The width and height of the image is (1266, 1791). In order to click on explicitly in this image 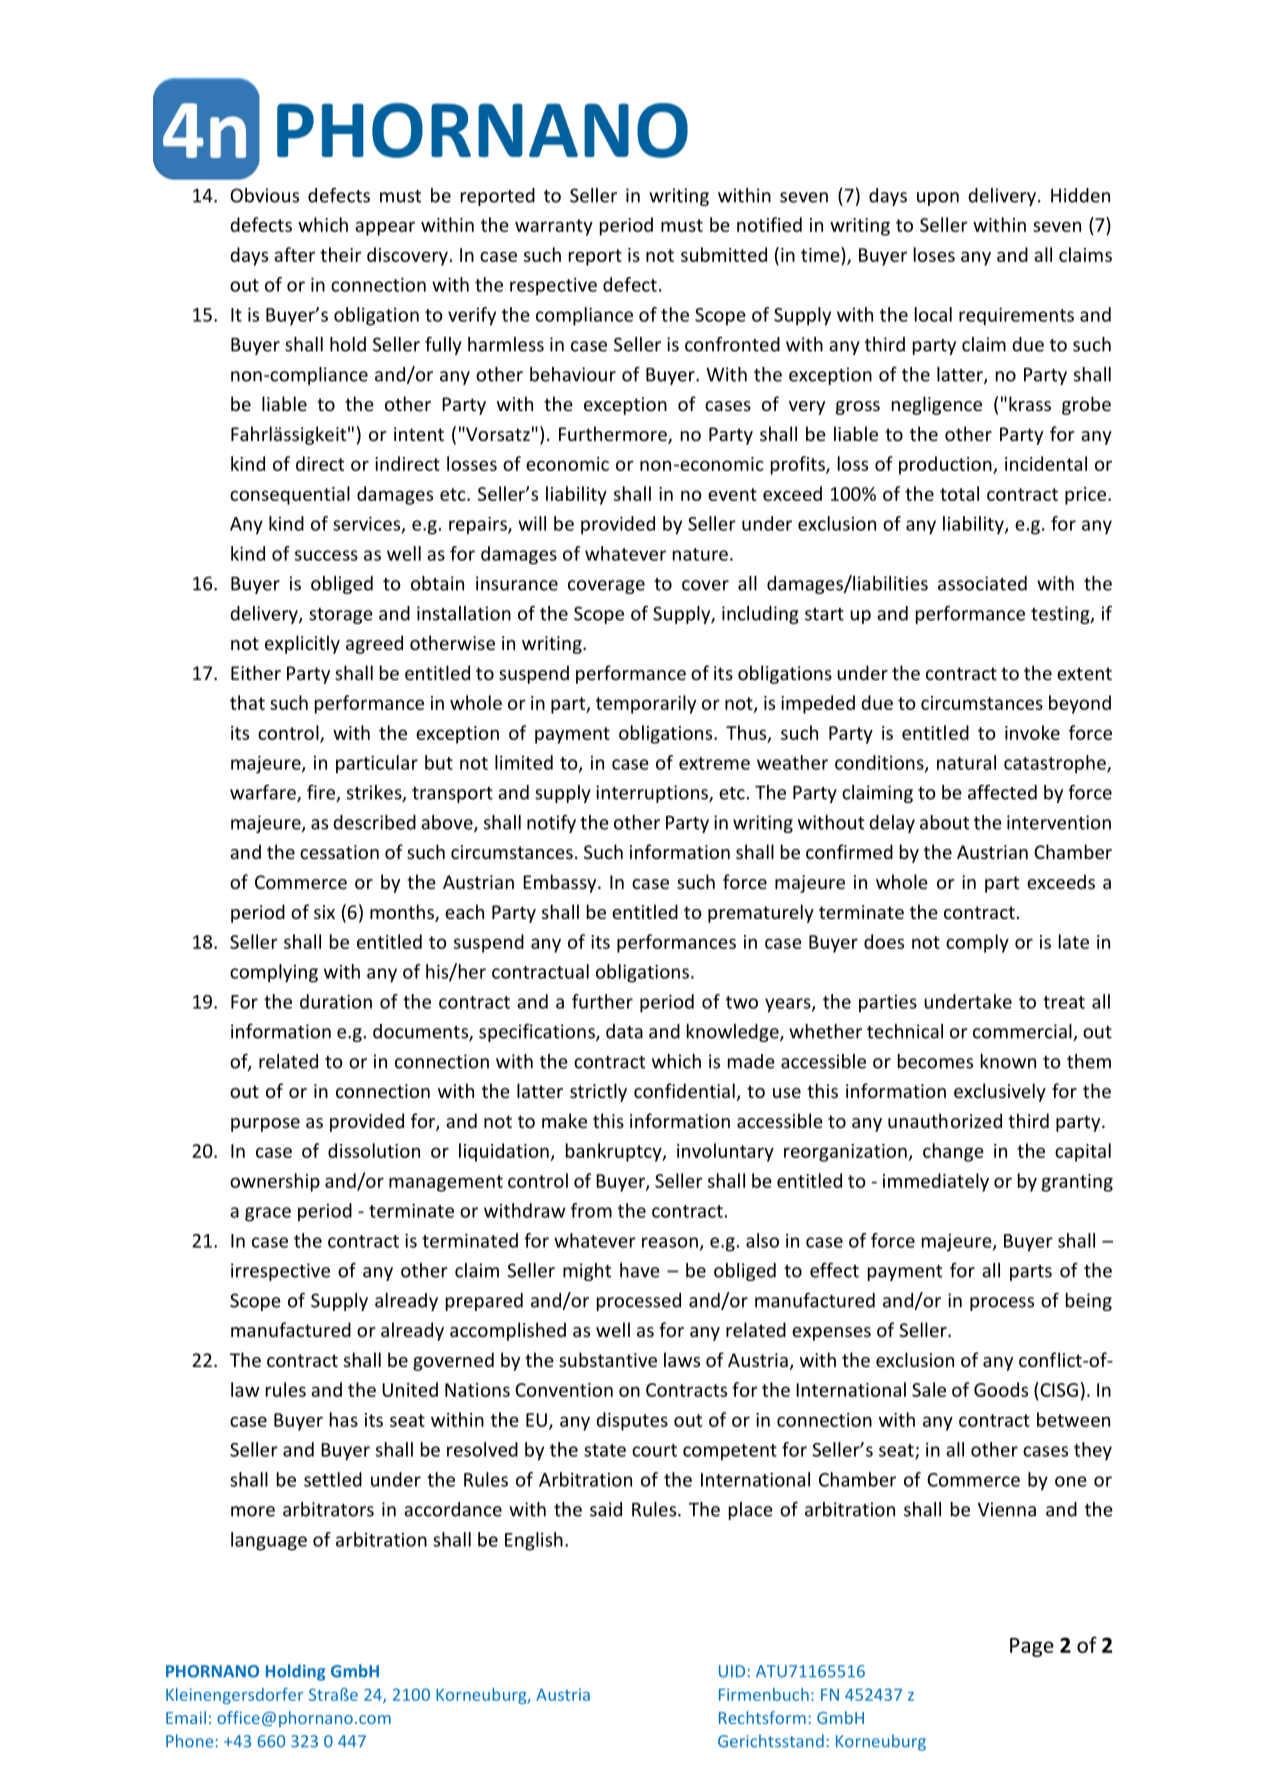, I will do `click(302, 644)`.
